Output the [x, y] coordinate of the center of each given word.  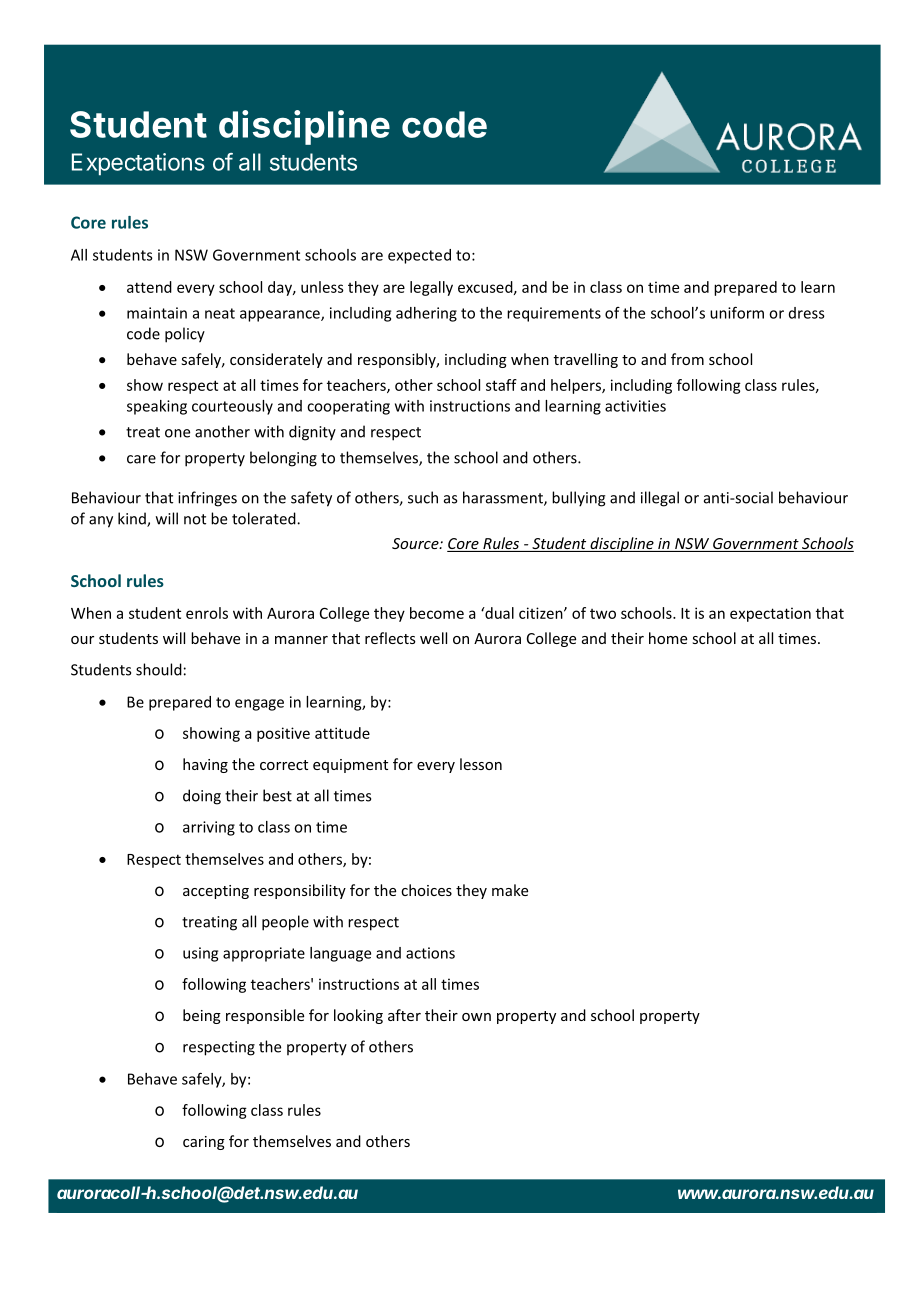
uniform [737, 312]
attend [149, 287]
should [159, 669]
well [433, 638]
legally [431, 288]
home [668, 638]
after [404, 1015]
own [476, 1017]
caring [204, 1143]
